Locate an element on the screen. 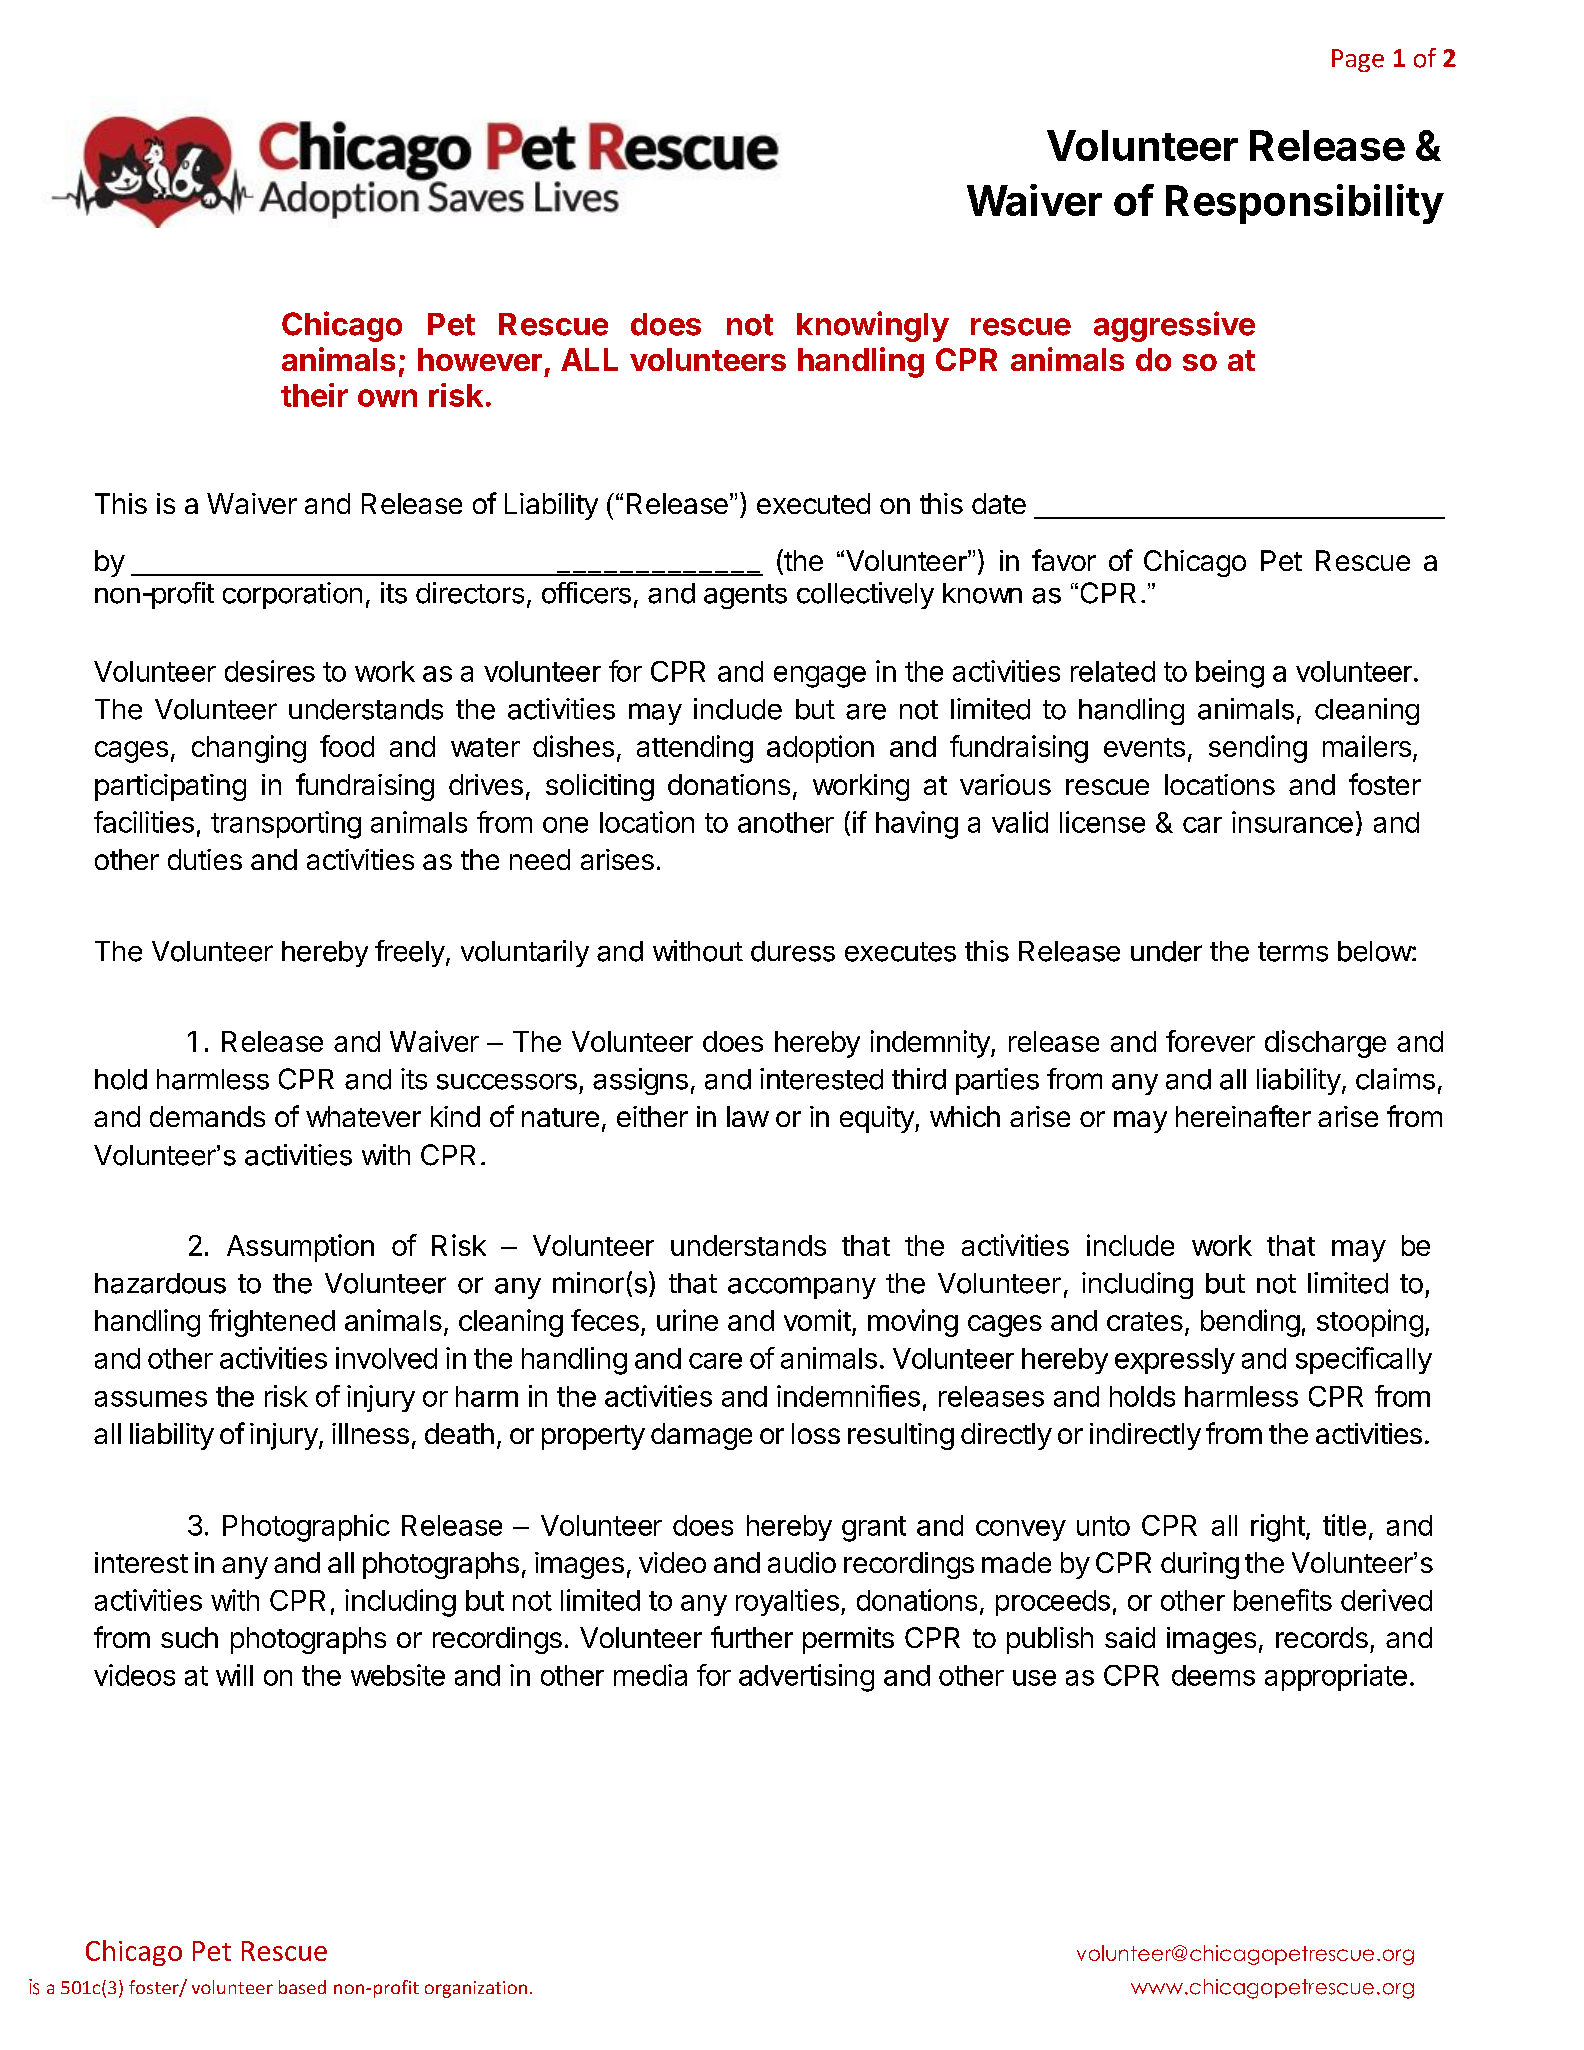 This screenshot has width=1584, height=2050. Responsibility is located at coordinates (1305, 204).
